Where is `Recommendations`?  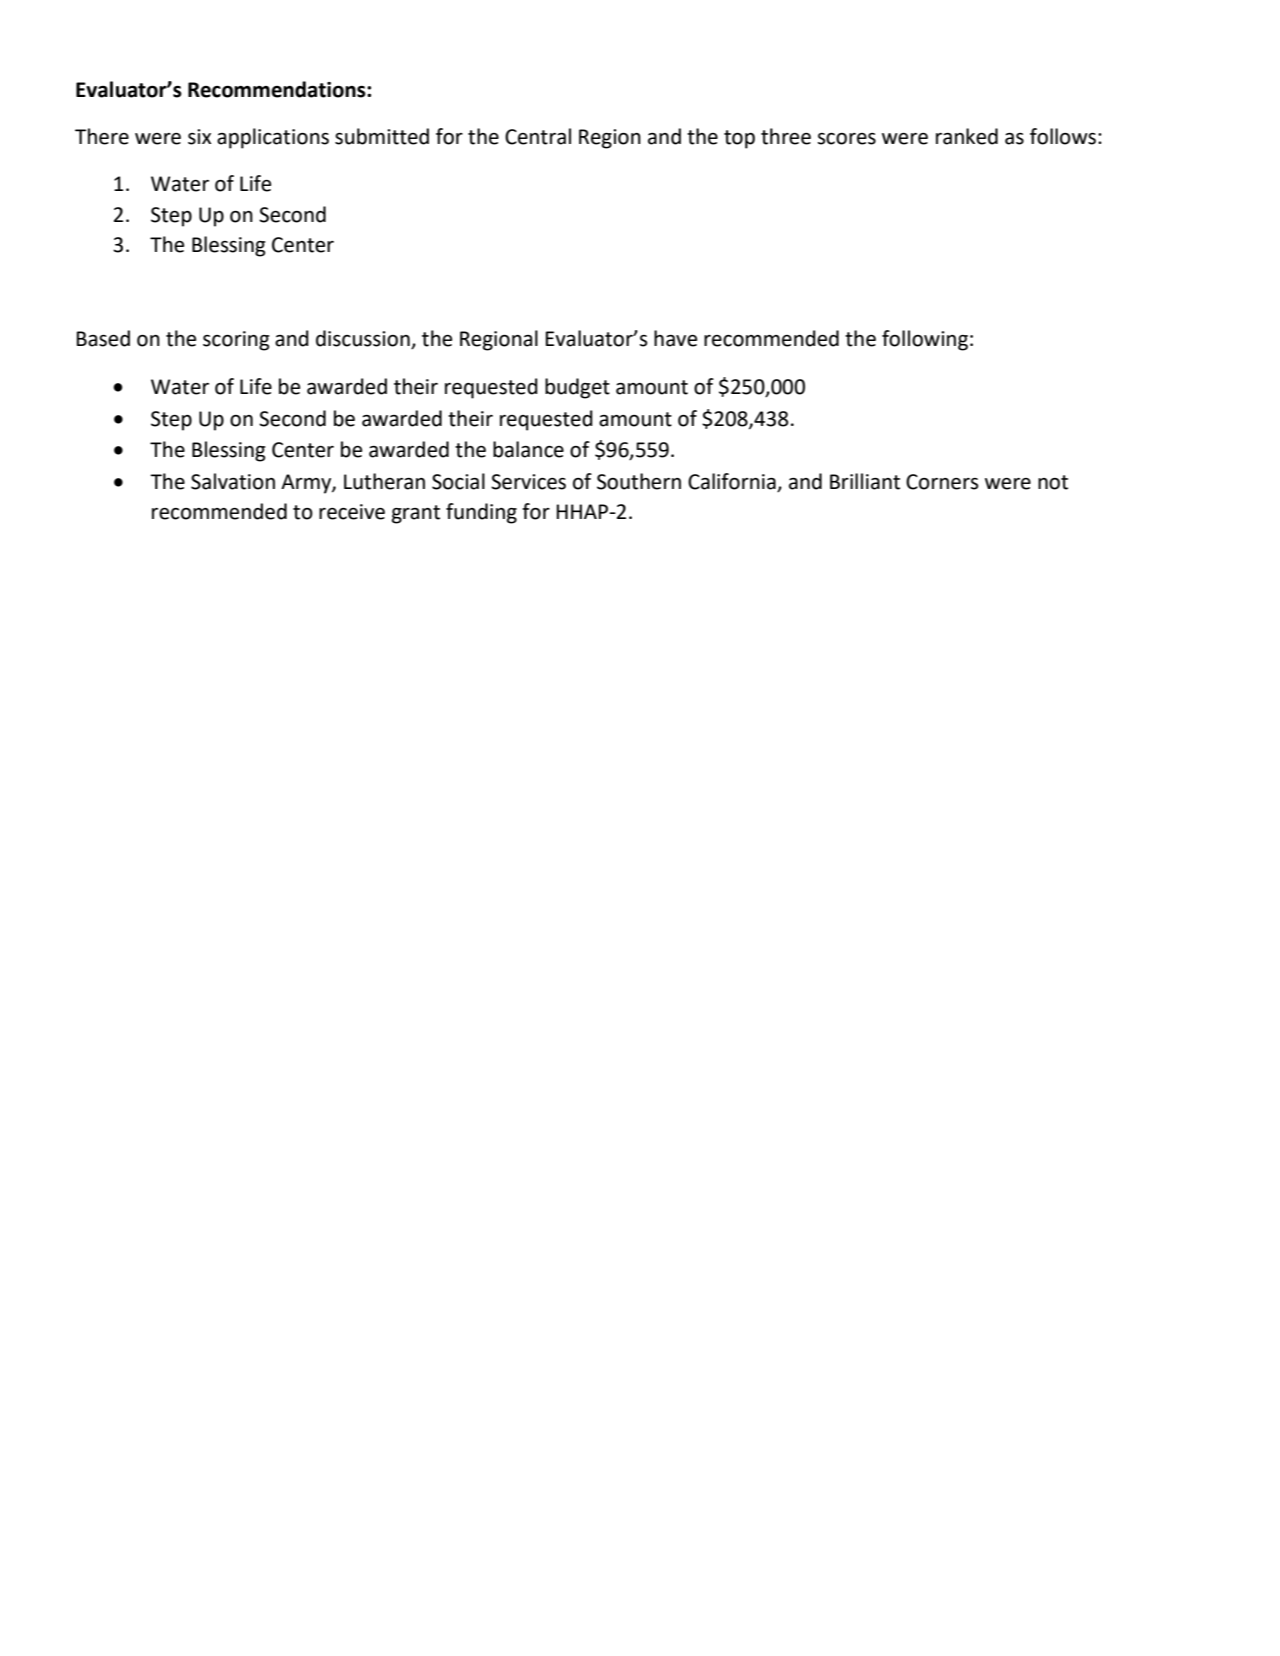
Recommendations is located at coordinates (278, 89).
